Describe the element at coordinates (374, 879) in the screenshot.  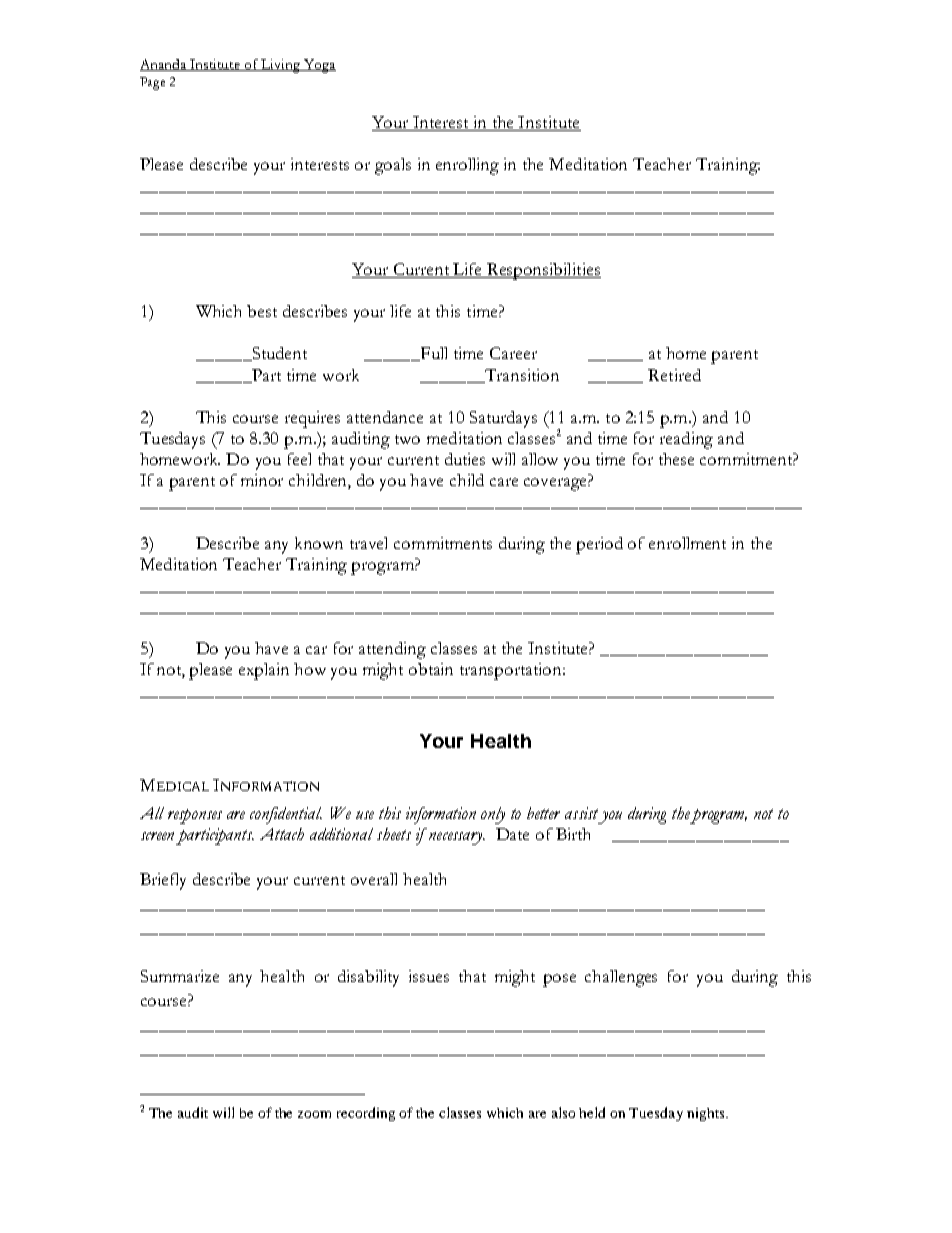
I see `overall` at that location.
